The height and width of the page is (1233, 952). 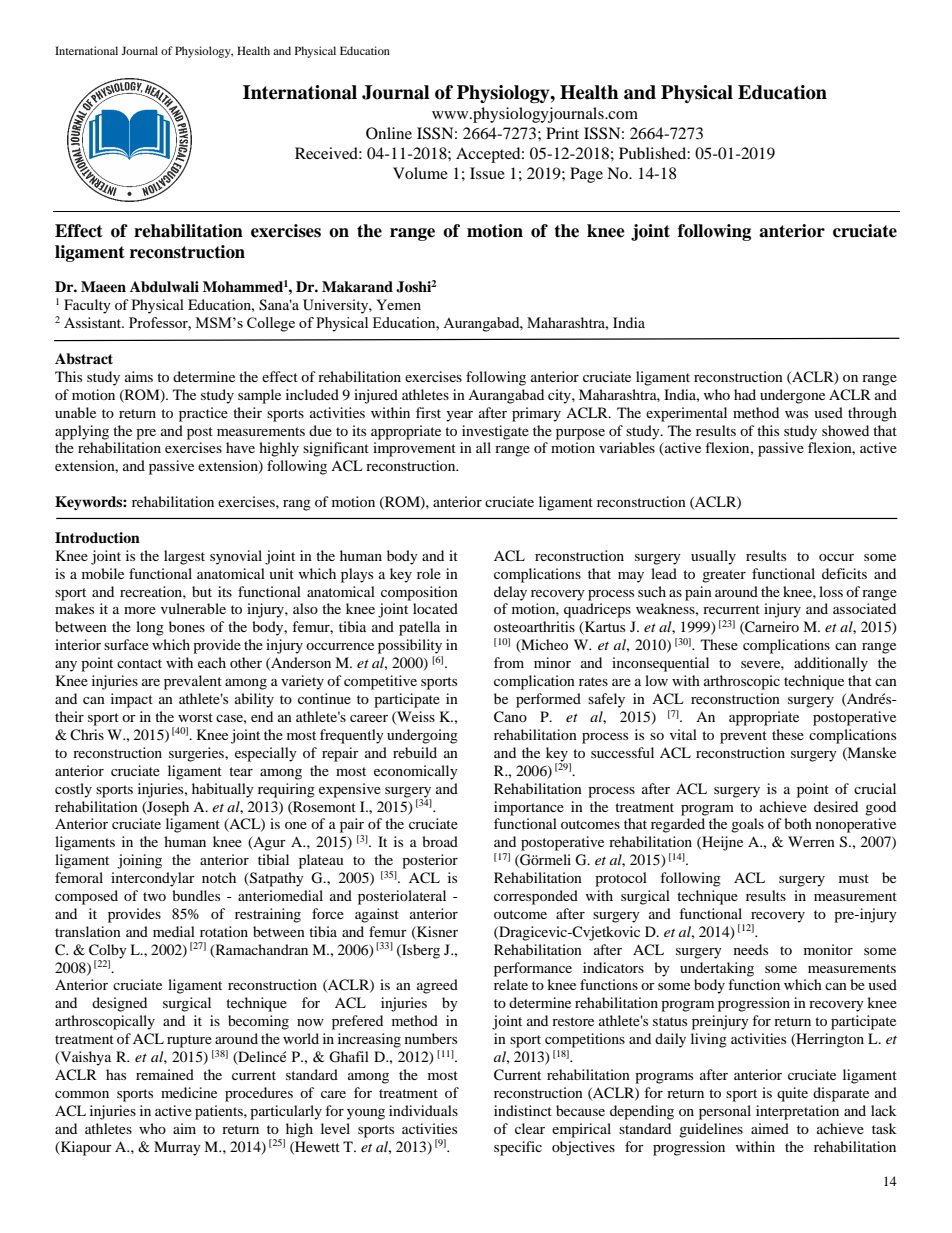 I want to click on undergone, so click(x=792, y=396).
